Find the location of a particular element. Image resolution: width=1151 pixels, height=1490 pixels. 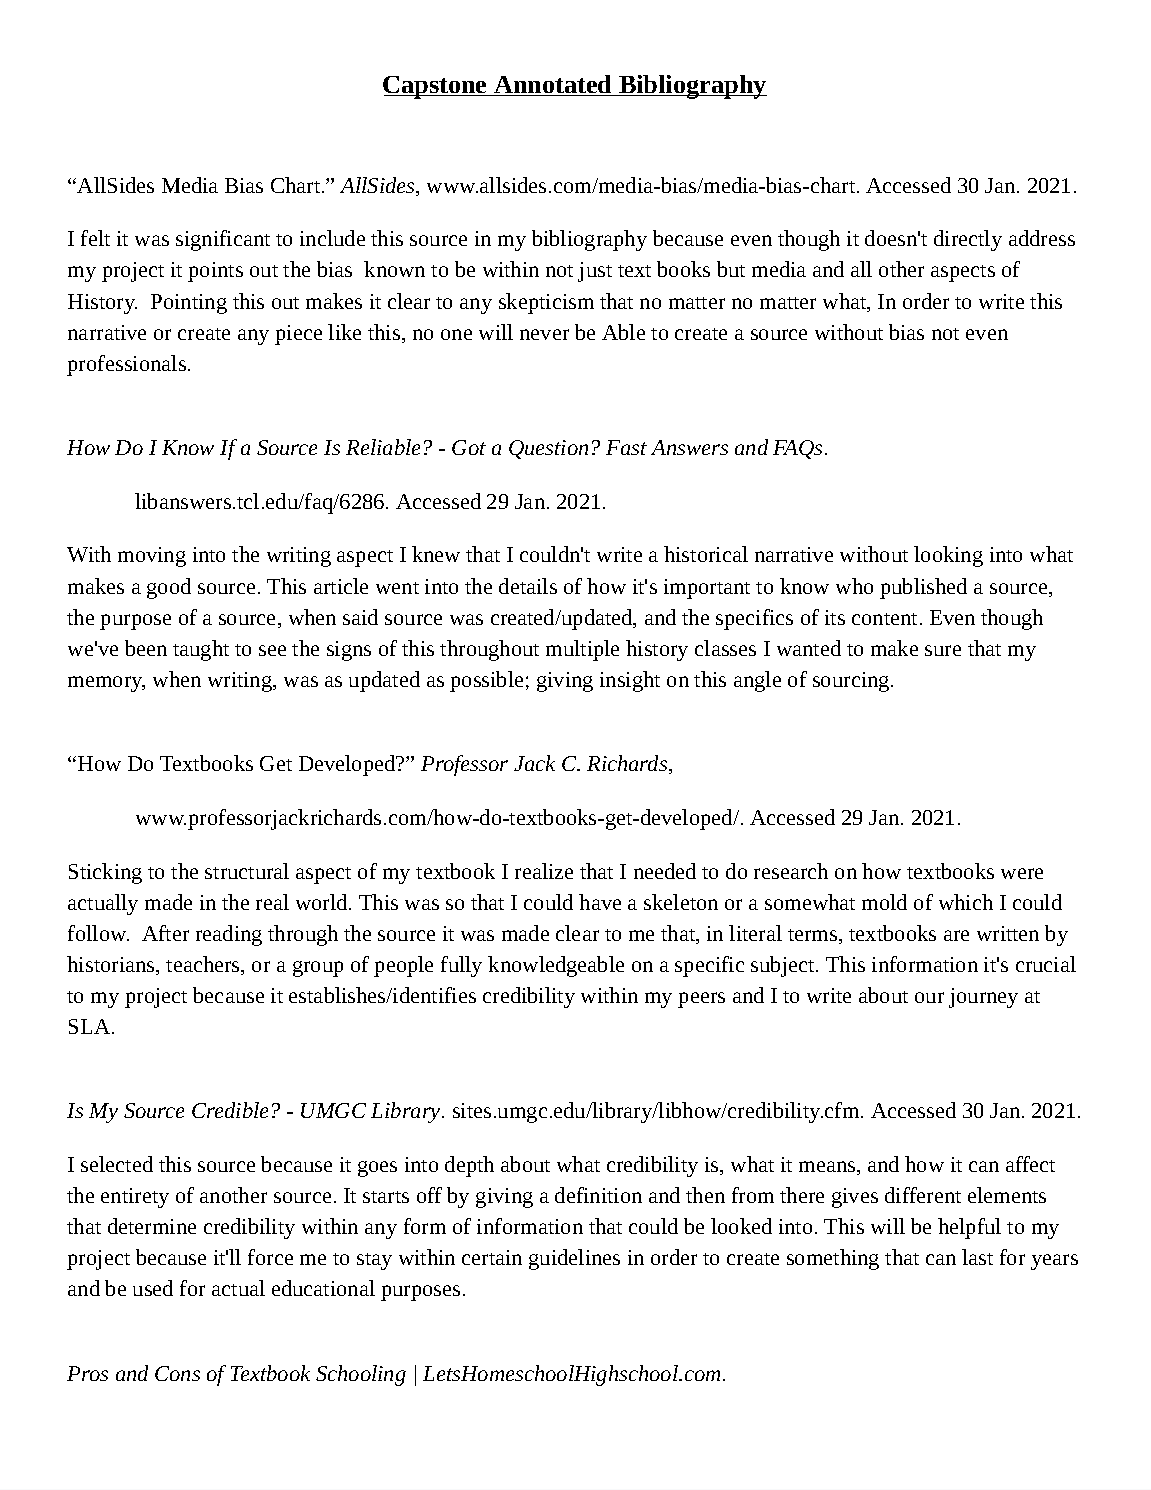

sourcing is located at coordinates (852, 682).
